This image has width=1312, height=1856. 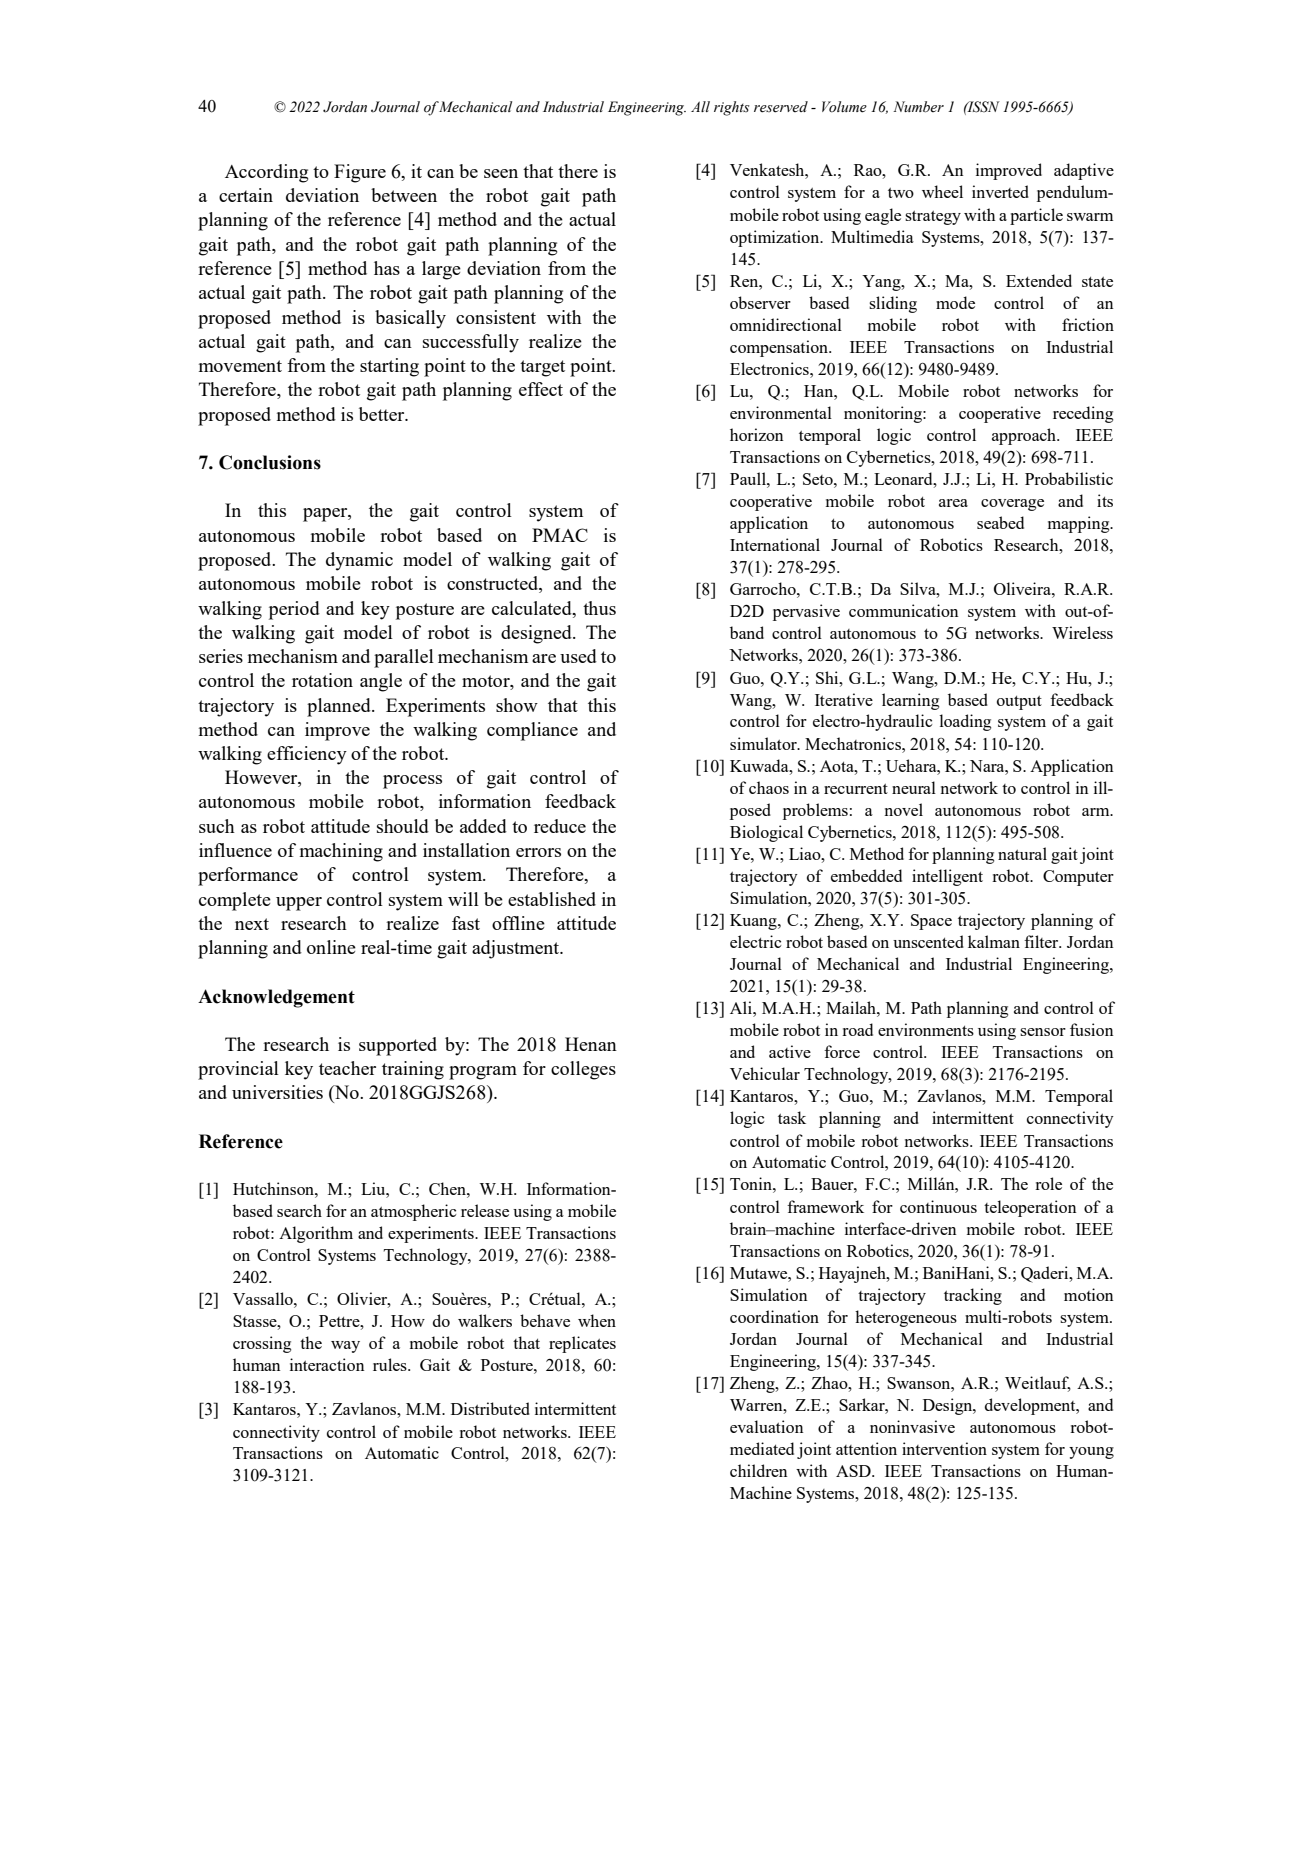 I want to click on inverted, so click(x=1000, y=191).
